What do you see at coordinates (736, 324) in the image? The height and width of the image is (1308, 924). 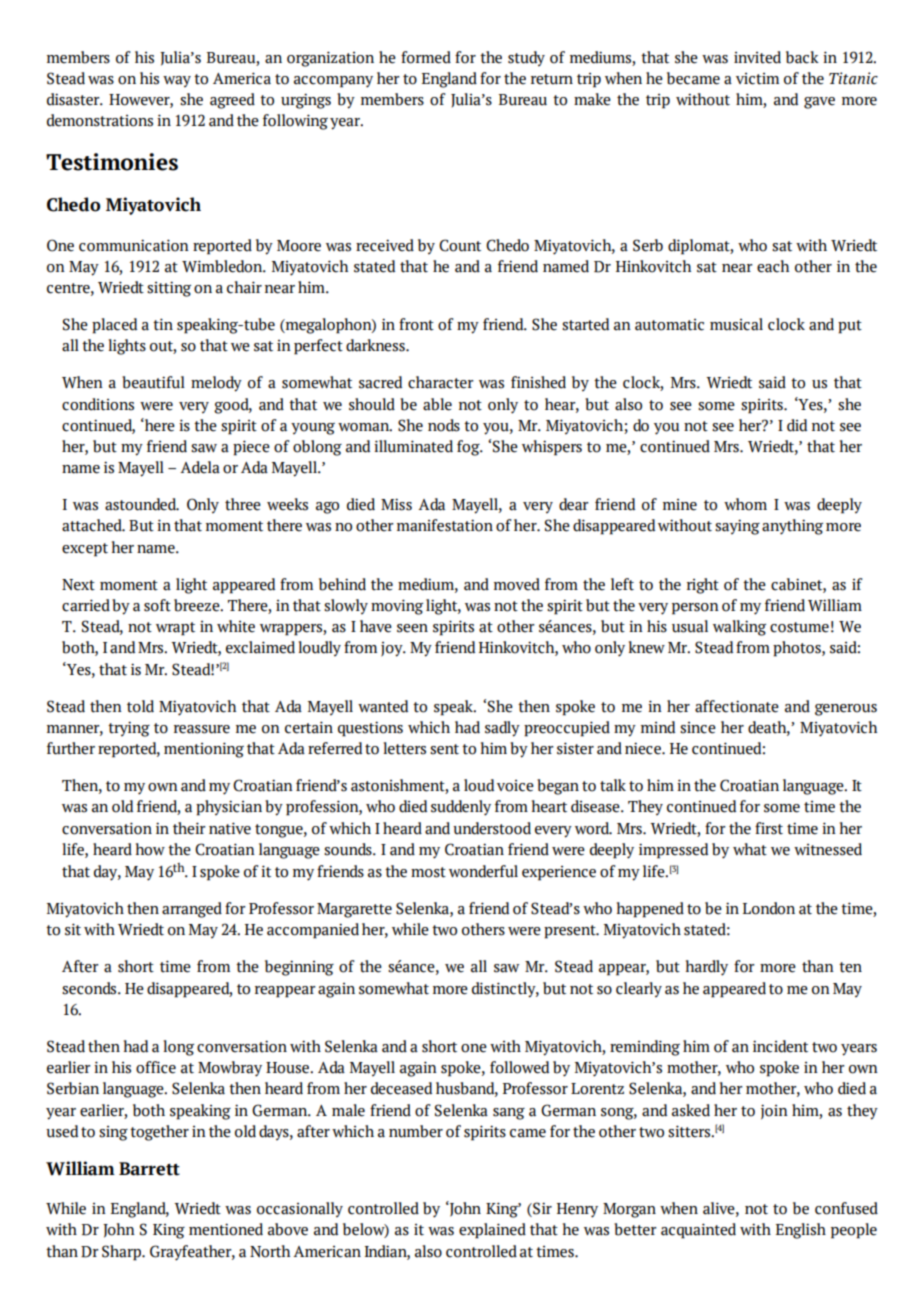 I see `musical` at bounding box center [736, 324].
